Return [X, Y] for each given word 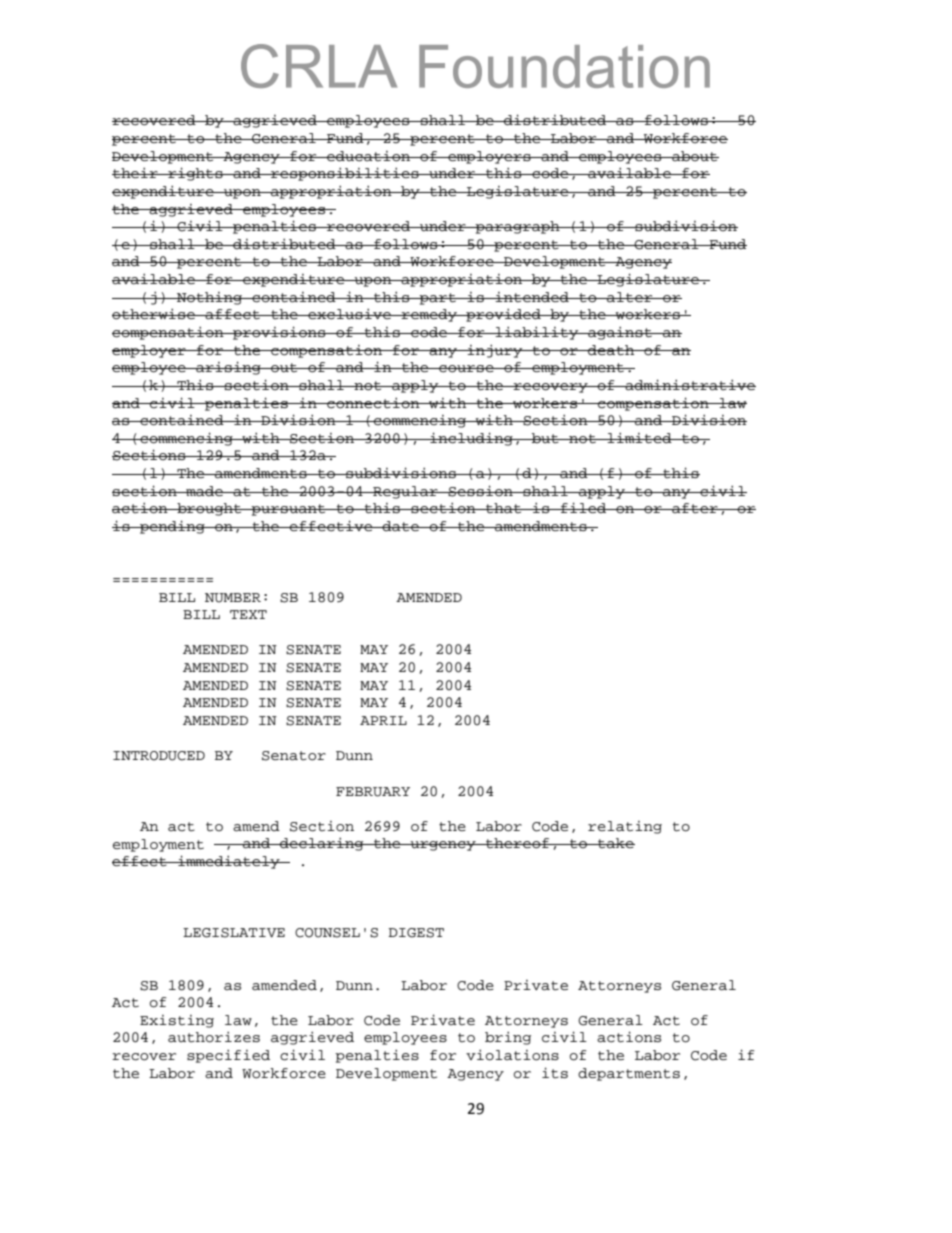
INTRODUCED [159, 756]
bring [508, 1038]
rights [195, 174]
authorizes [214, 1037]
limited [640, 438]
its [555, 1072]
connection [373, 403]
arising [228, 368]
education [369, 156]
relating [625, 827]
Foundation [564, 66]
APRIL [383, 720]
